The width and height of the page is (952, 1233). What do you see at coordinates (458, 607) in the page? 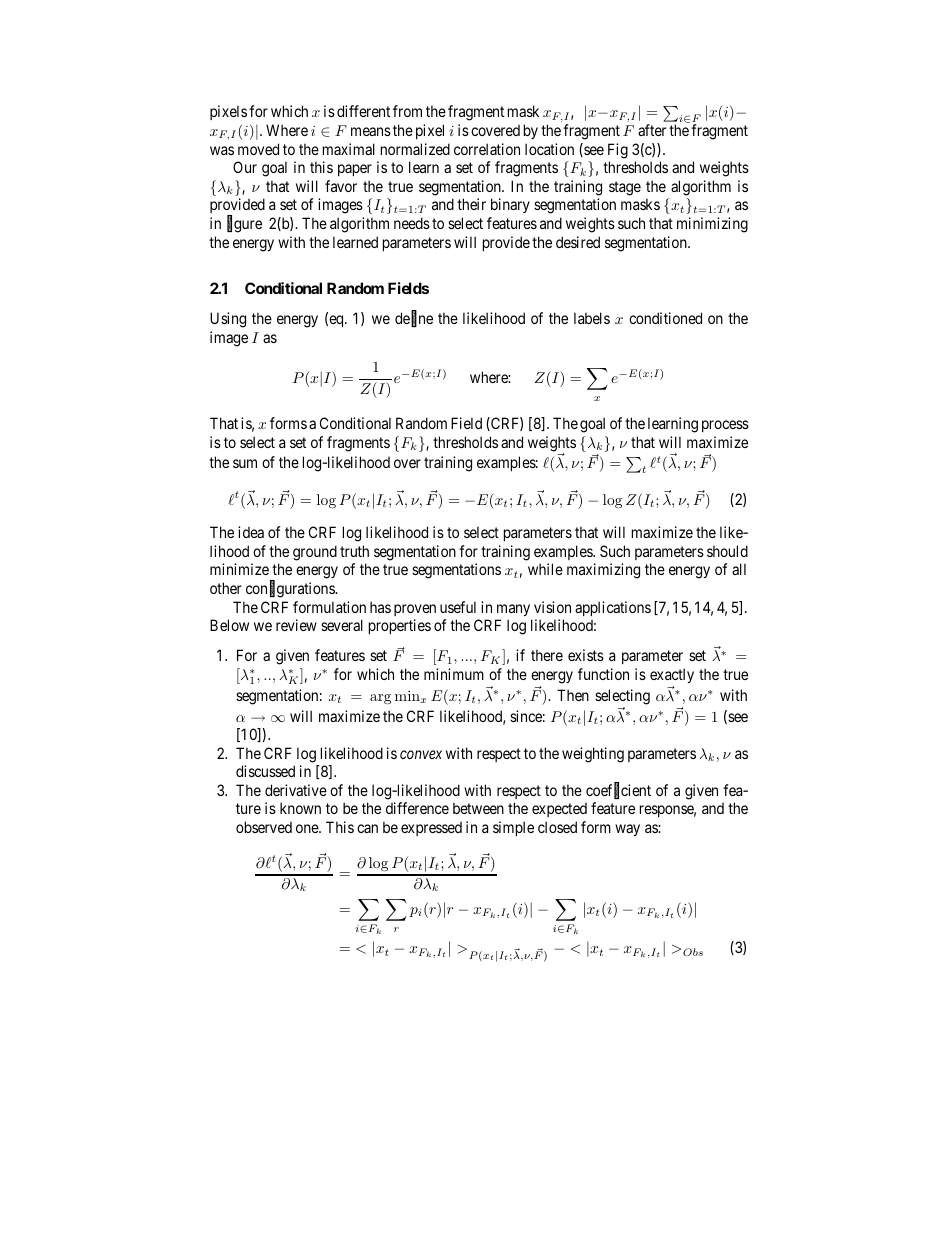
I see `useful` at bounding box center [458, 607].
